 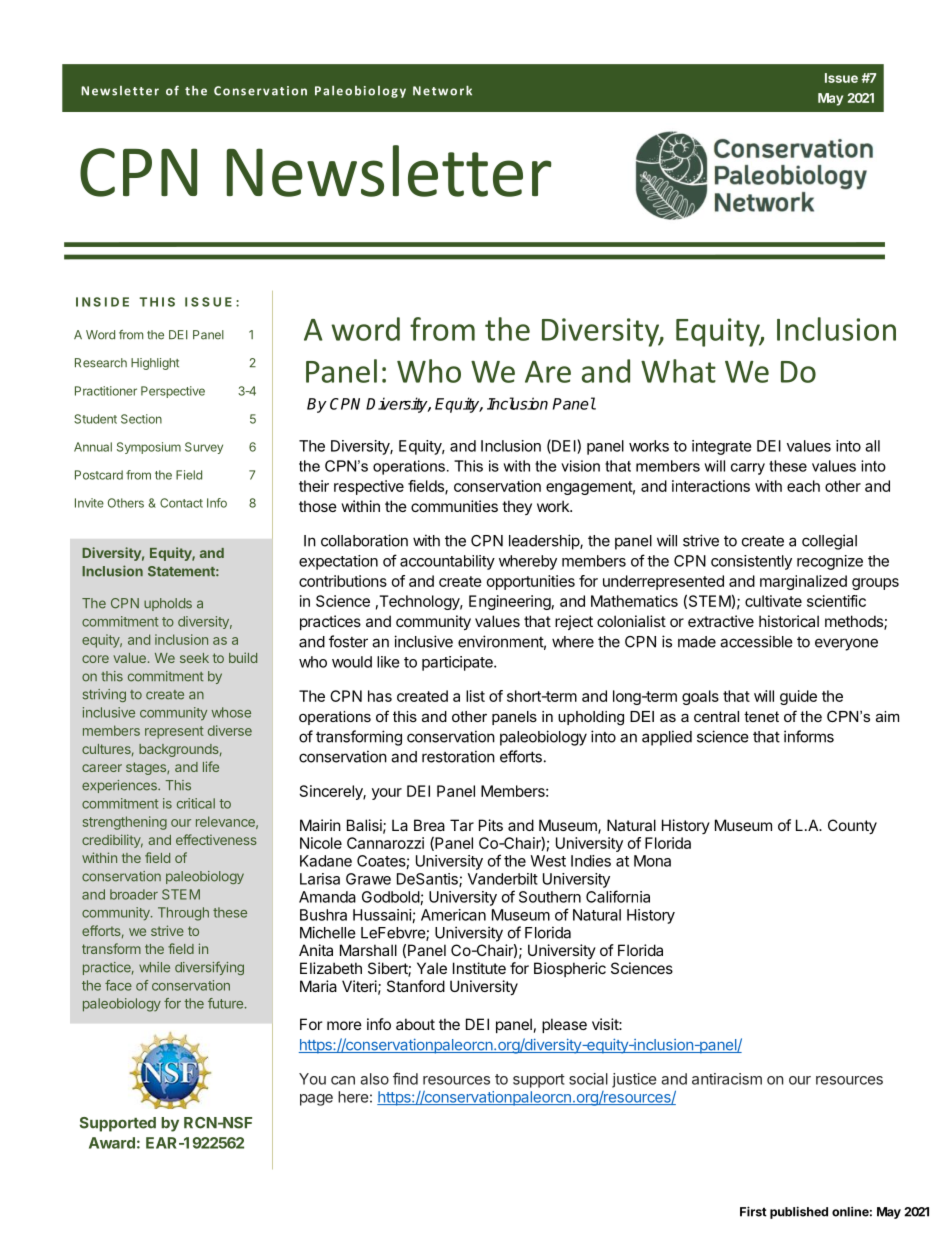 What do you see at coordinates (580, 466) in the page?
I see `vision` at bounding box center [580, 466].
